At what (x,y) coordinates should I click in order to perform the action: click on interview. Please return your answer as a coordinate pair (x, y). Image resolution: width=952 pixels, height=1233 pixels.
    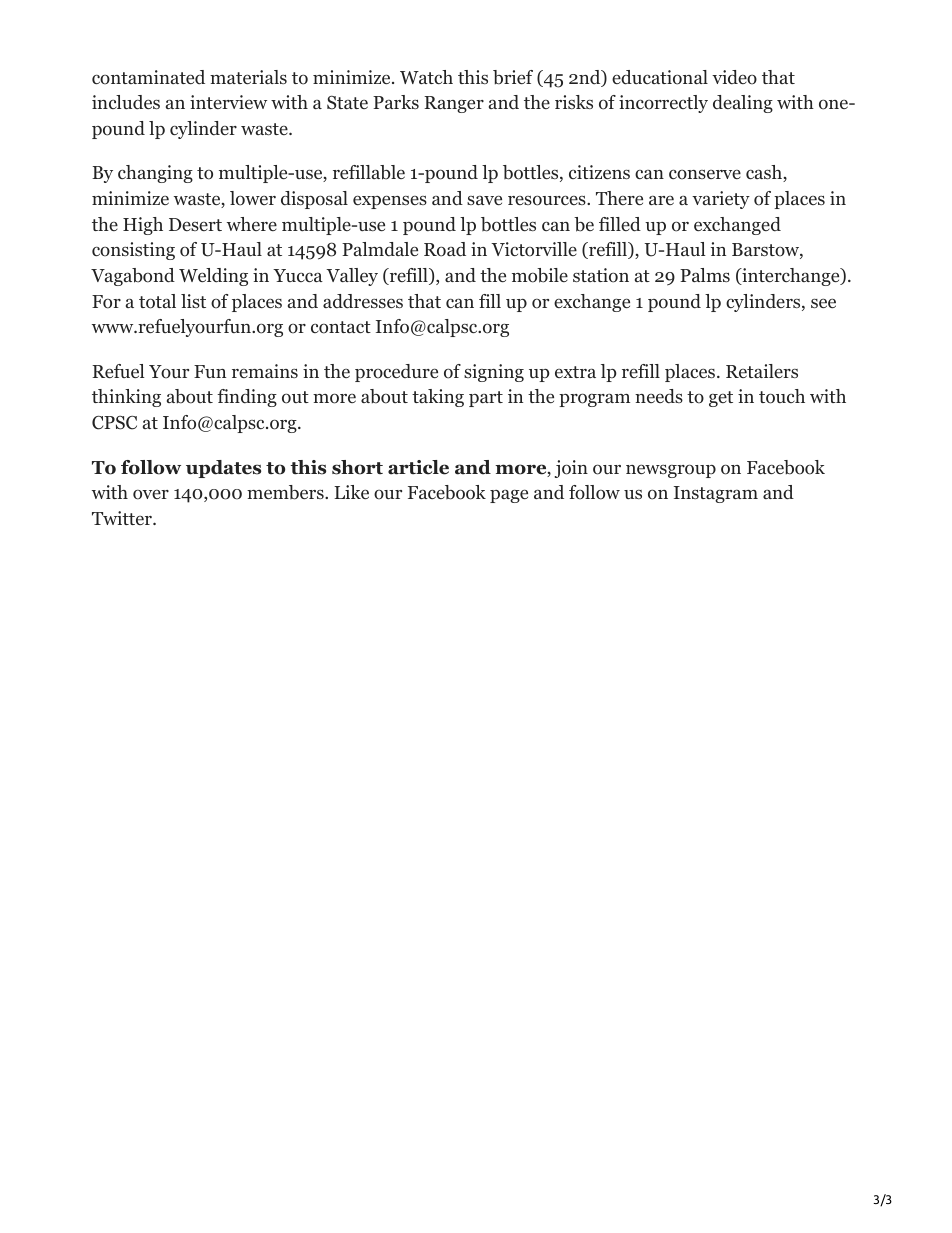
    Looking at the image, I should click on (228, 102).
